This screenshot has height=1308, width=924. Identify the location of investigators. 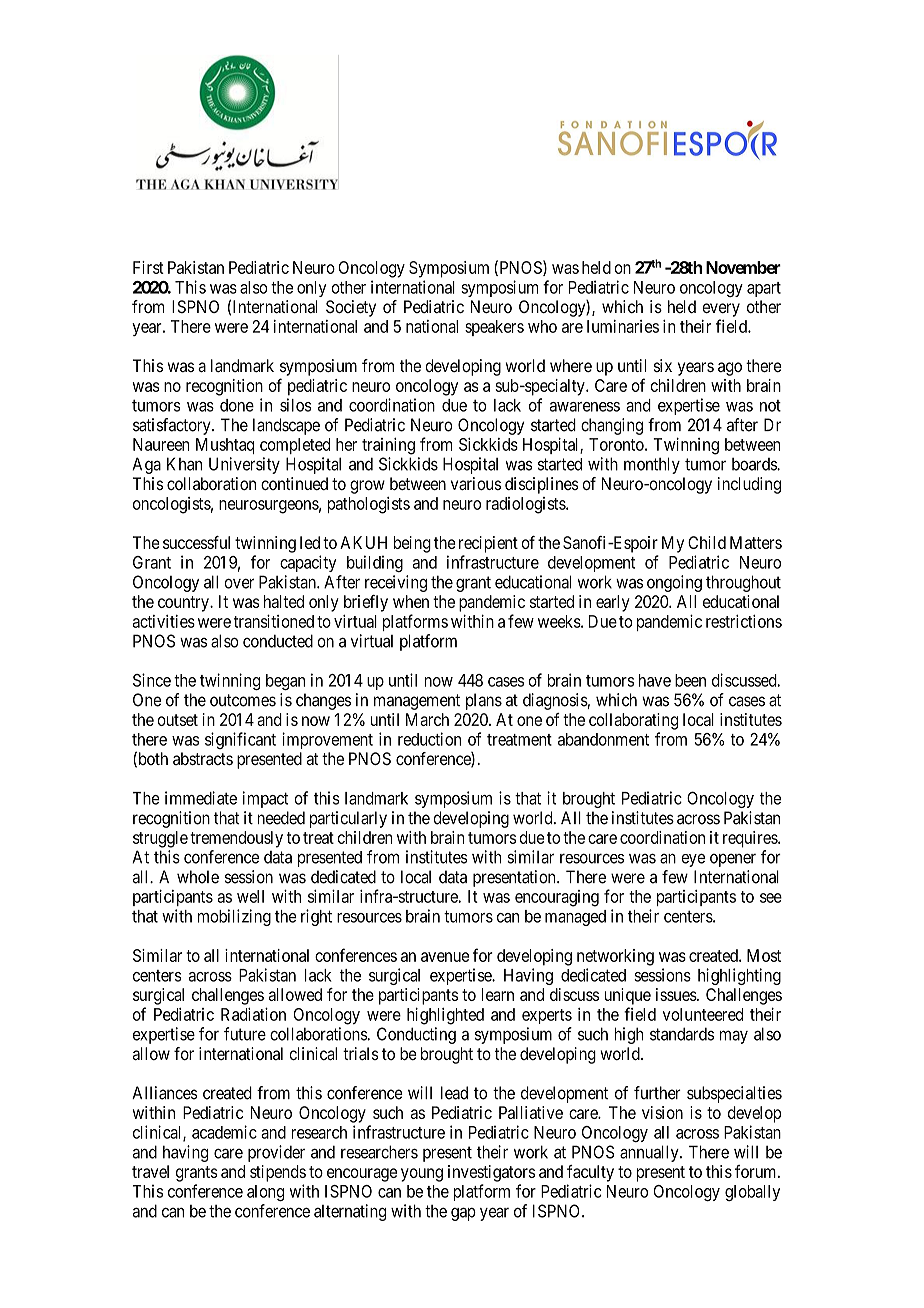
(491, 1173).
